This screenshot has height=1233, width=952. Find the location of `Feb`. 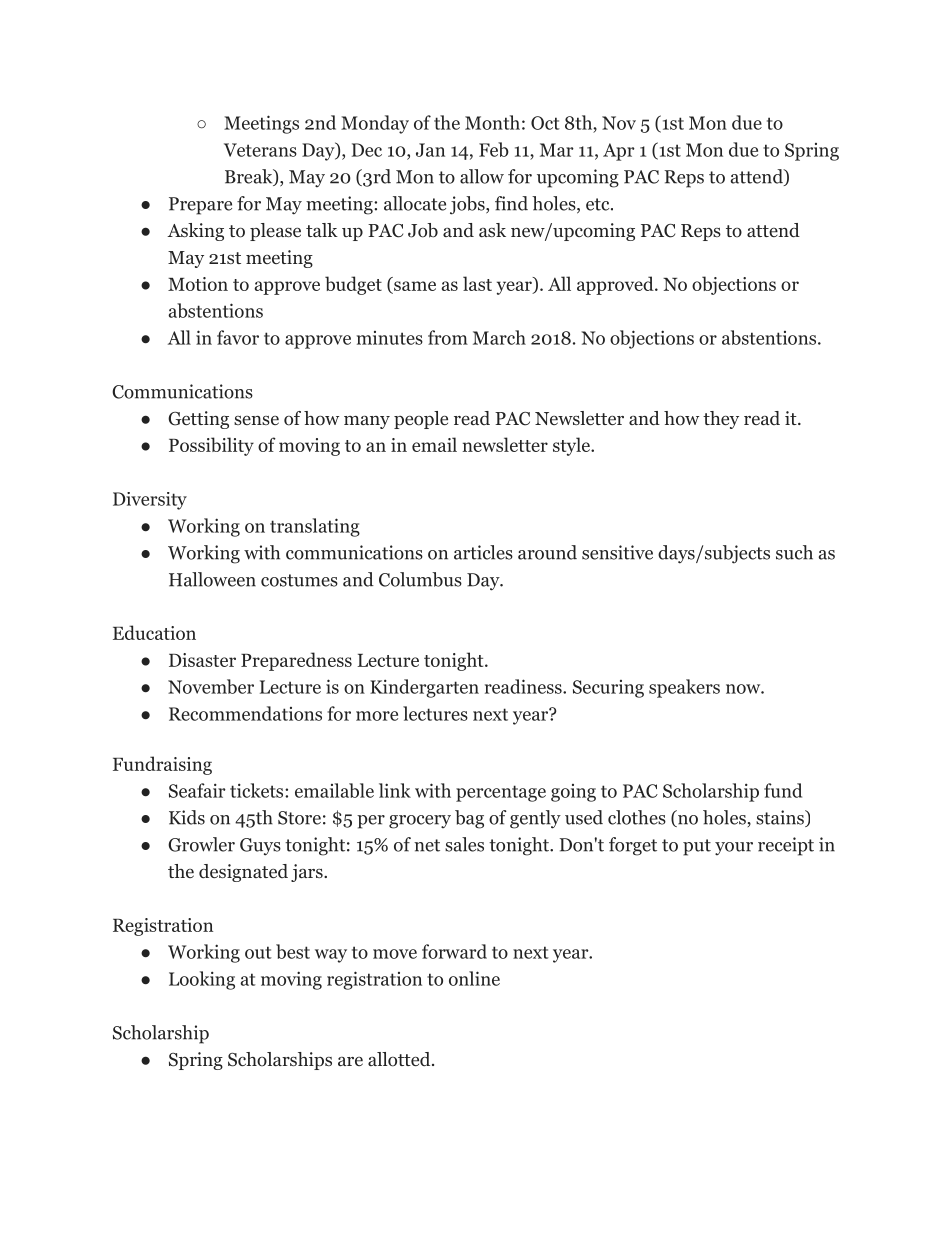

Feb is located at coordinates (494, 149).
